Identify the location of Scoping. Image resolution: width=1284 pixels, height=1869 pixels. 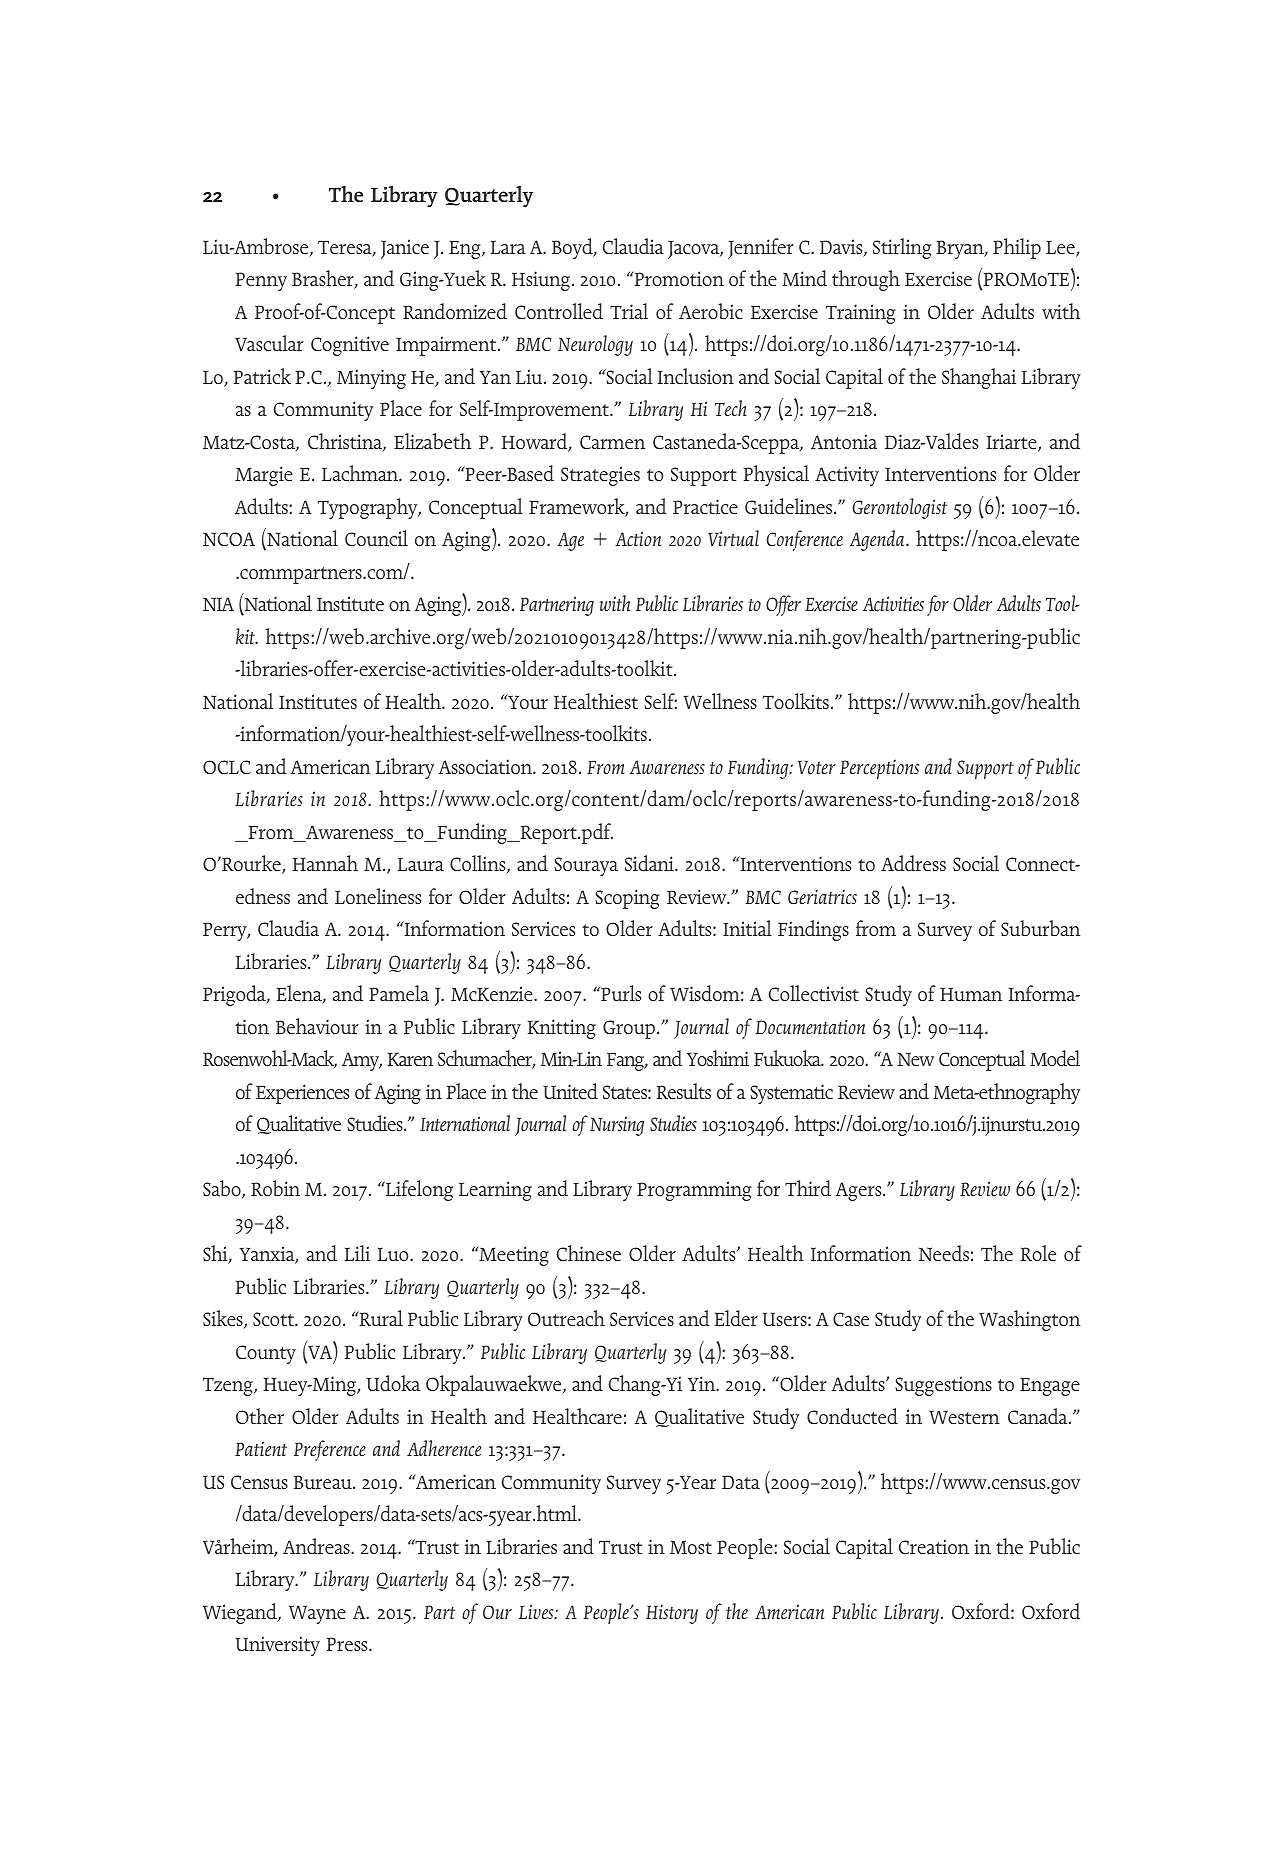
(627, 899).
